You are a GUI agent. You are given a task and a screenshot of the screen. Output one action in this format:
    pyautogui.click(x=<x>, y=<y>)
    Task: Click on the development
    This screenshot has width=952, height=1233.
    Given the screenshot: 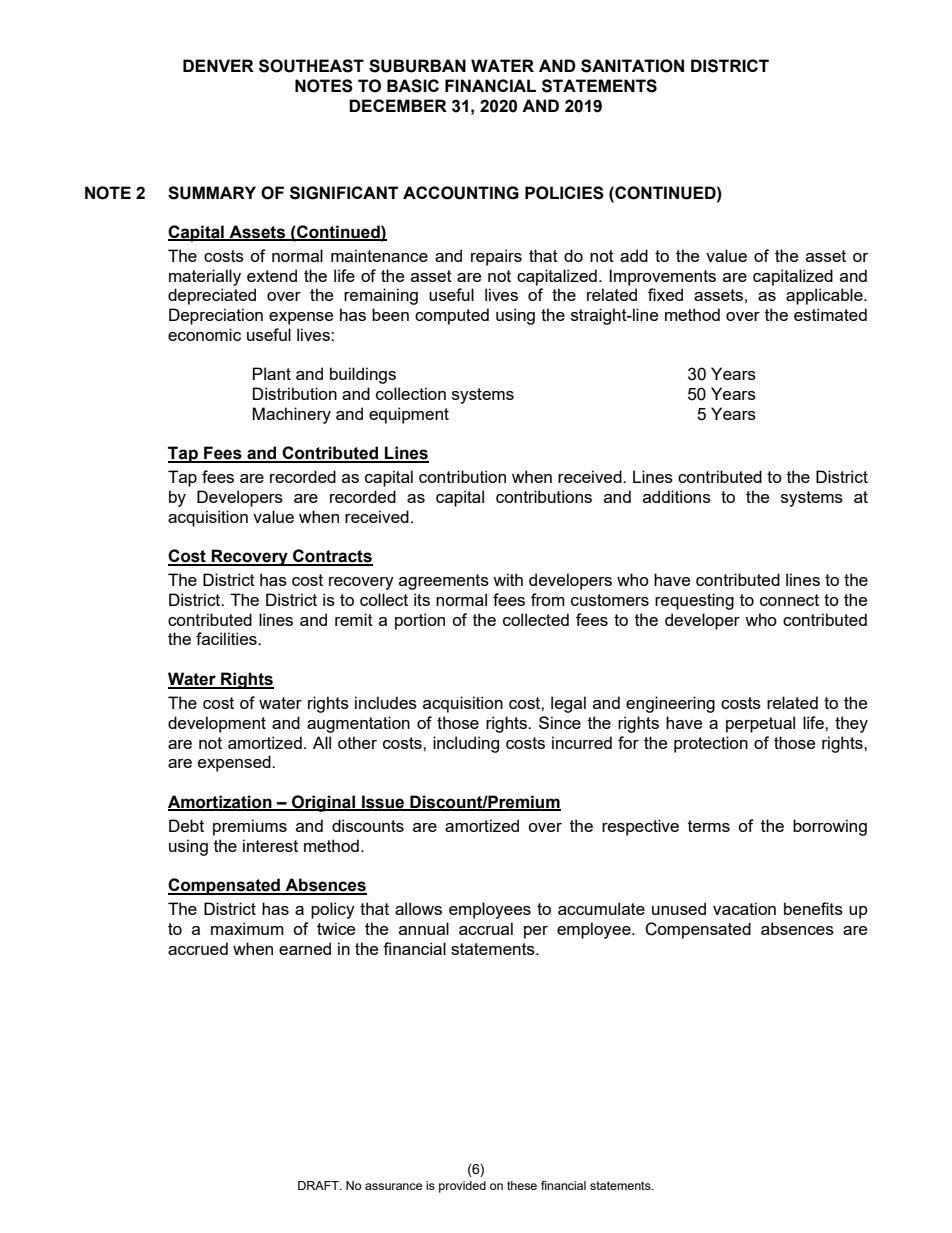 What is the action you would take?
    pyautogui.click(x=217, y=724)
